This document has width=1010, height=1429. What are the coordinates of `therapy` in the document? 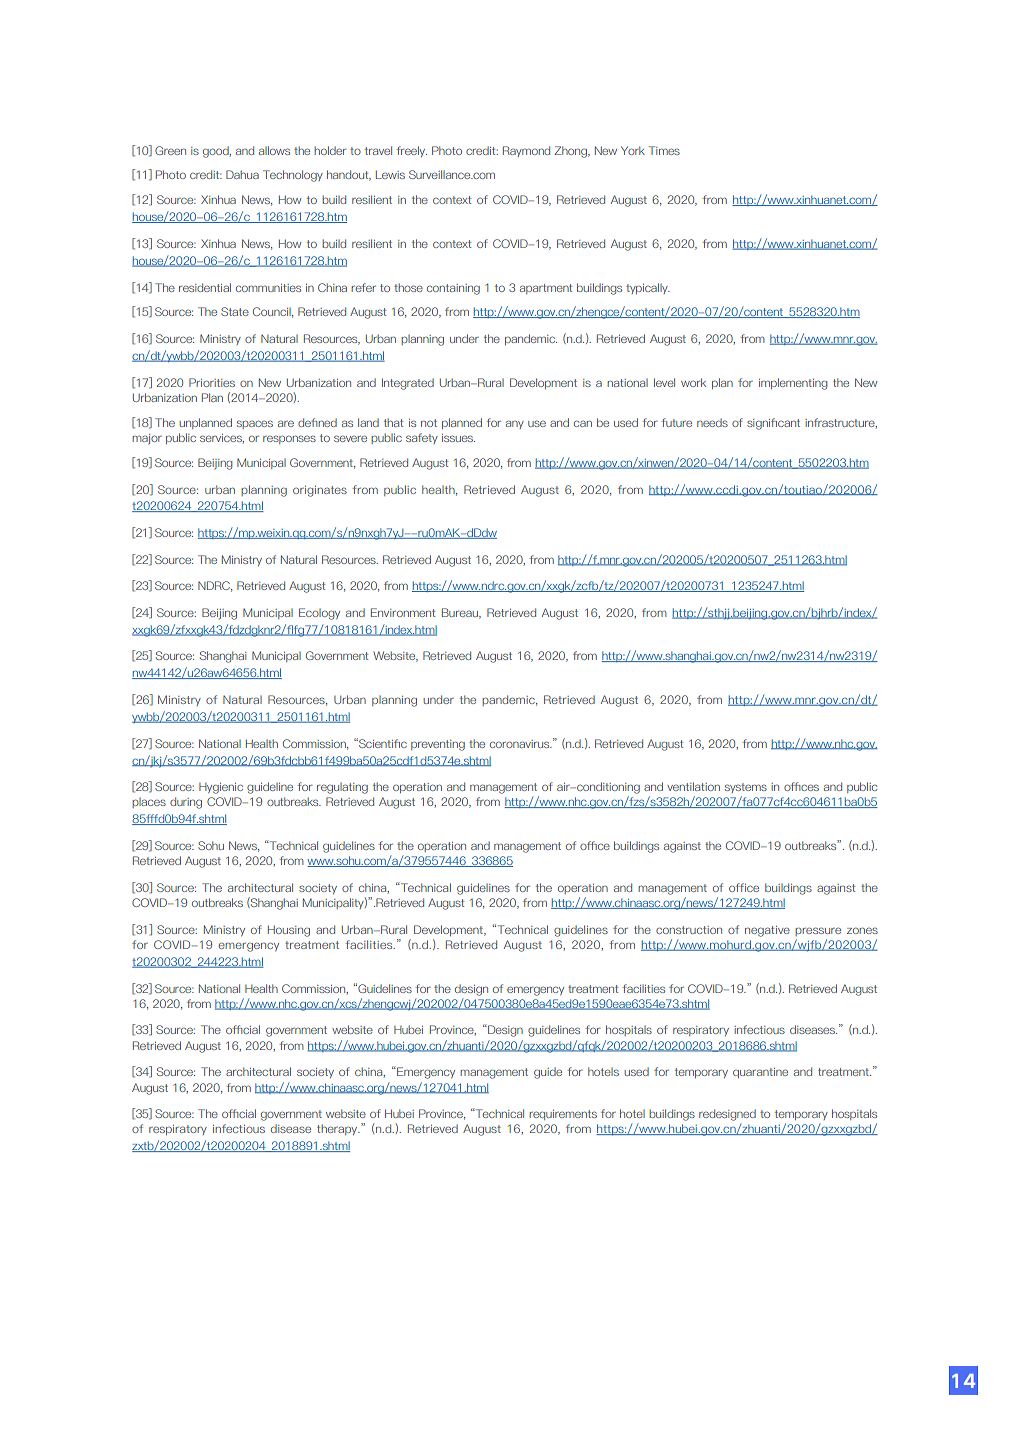 It's located at (338, 1129).
